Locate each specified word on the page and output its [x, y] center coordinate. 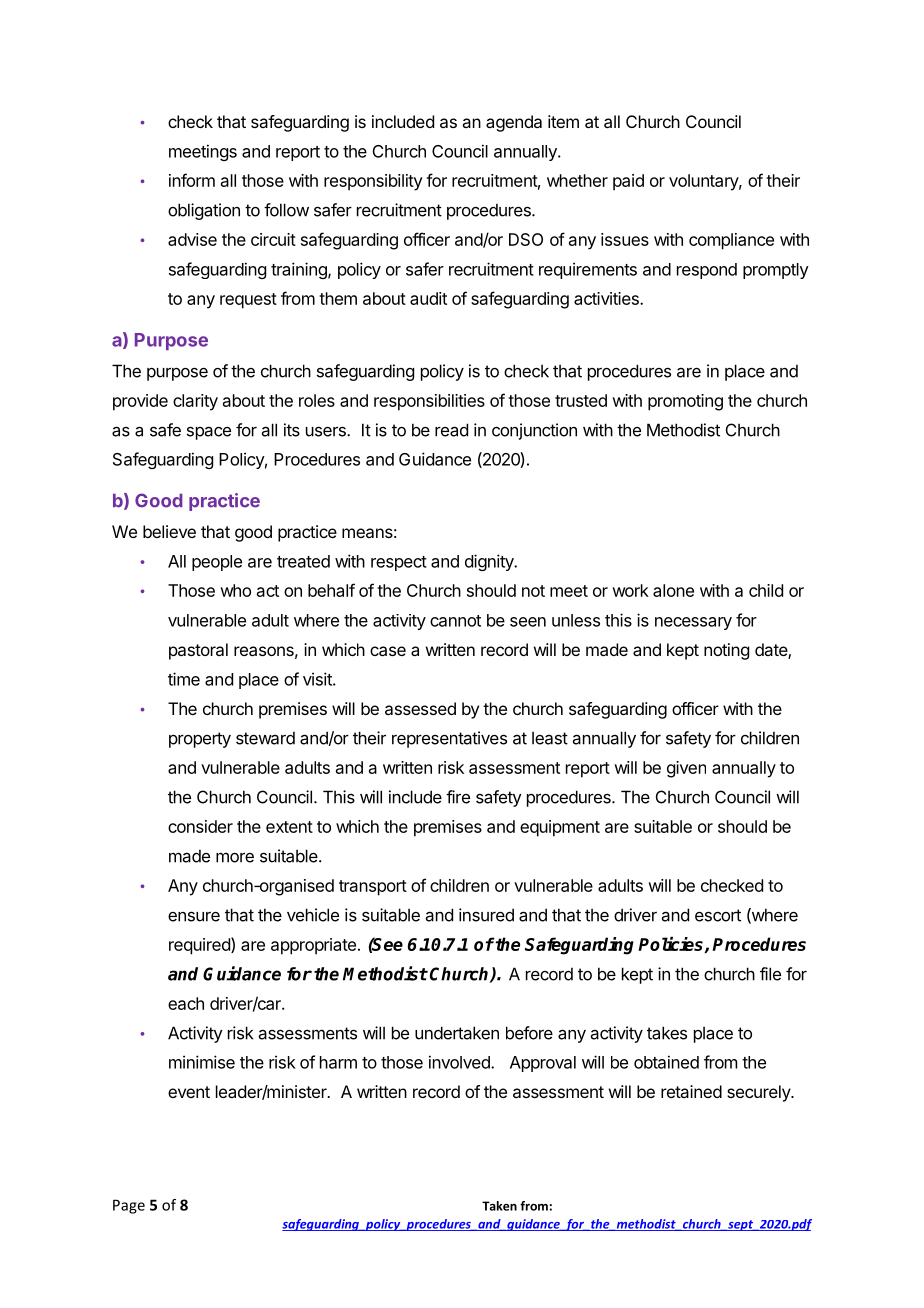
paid [628, 182]
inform [192, 180]
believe [169, 531]
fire [458, 797]
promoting [685, 402]
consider [200, 826]
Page [129, 1206]
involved [460, 1062]
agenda [514, 123]
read [451, 430]
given [686, 769]
